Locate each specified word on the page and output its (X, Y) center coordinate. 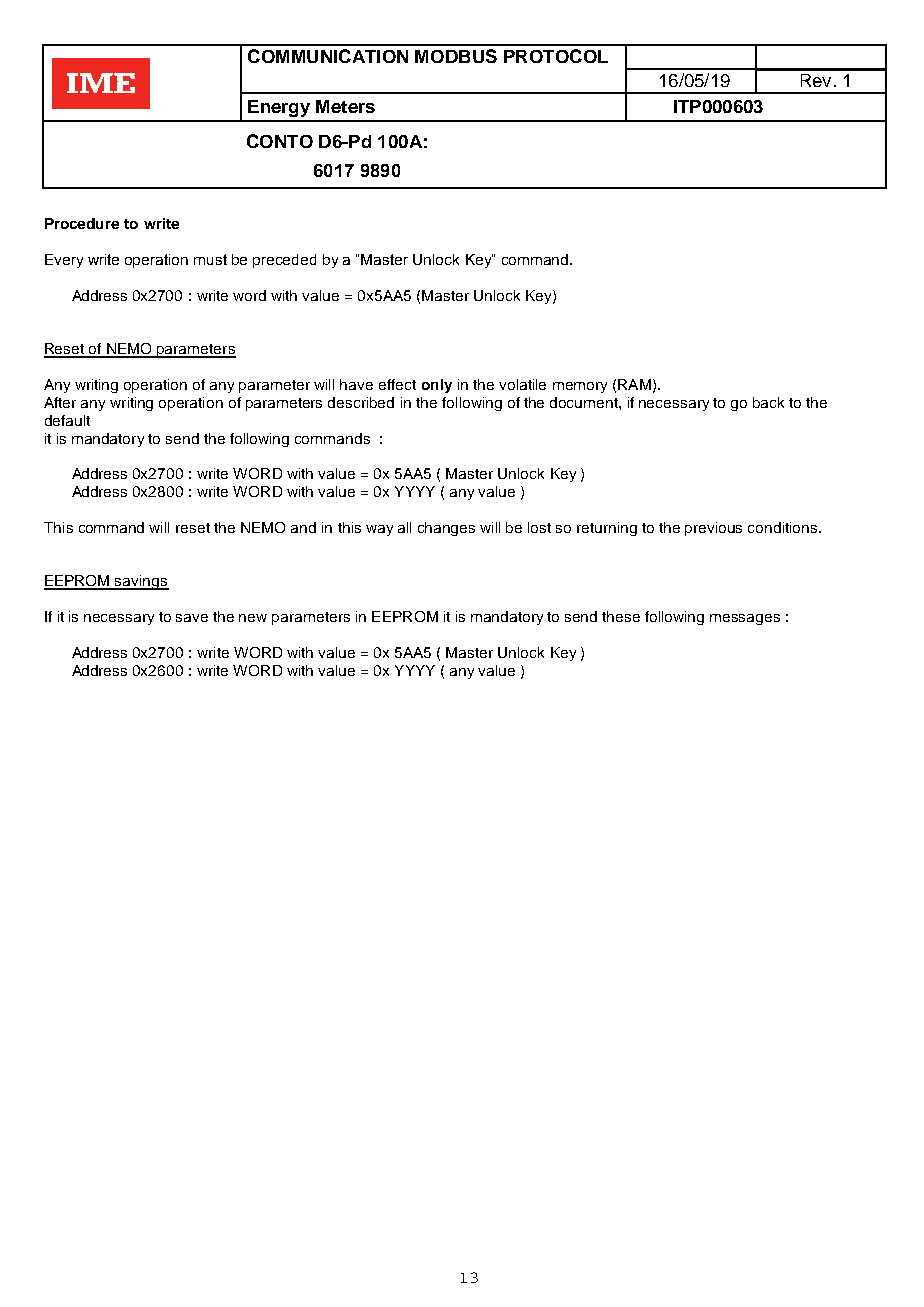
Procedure (82, 223)
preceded (284, 261)
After (60, 402)
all (404, 527)
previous (713, 529)
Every (64, 261)
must (210, 259)
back (768, 402)
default (67, 420)
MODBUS (456, 56)
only (437, 386)
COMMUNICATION (328, 56)
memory (580, 387)
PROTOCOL (556, 56)
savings (141, 582)
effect (397, 384)
